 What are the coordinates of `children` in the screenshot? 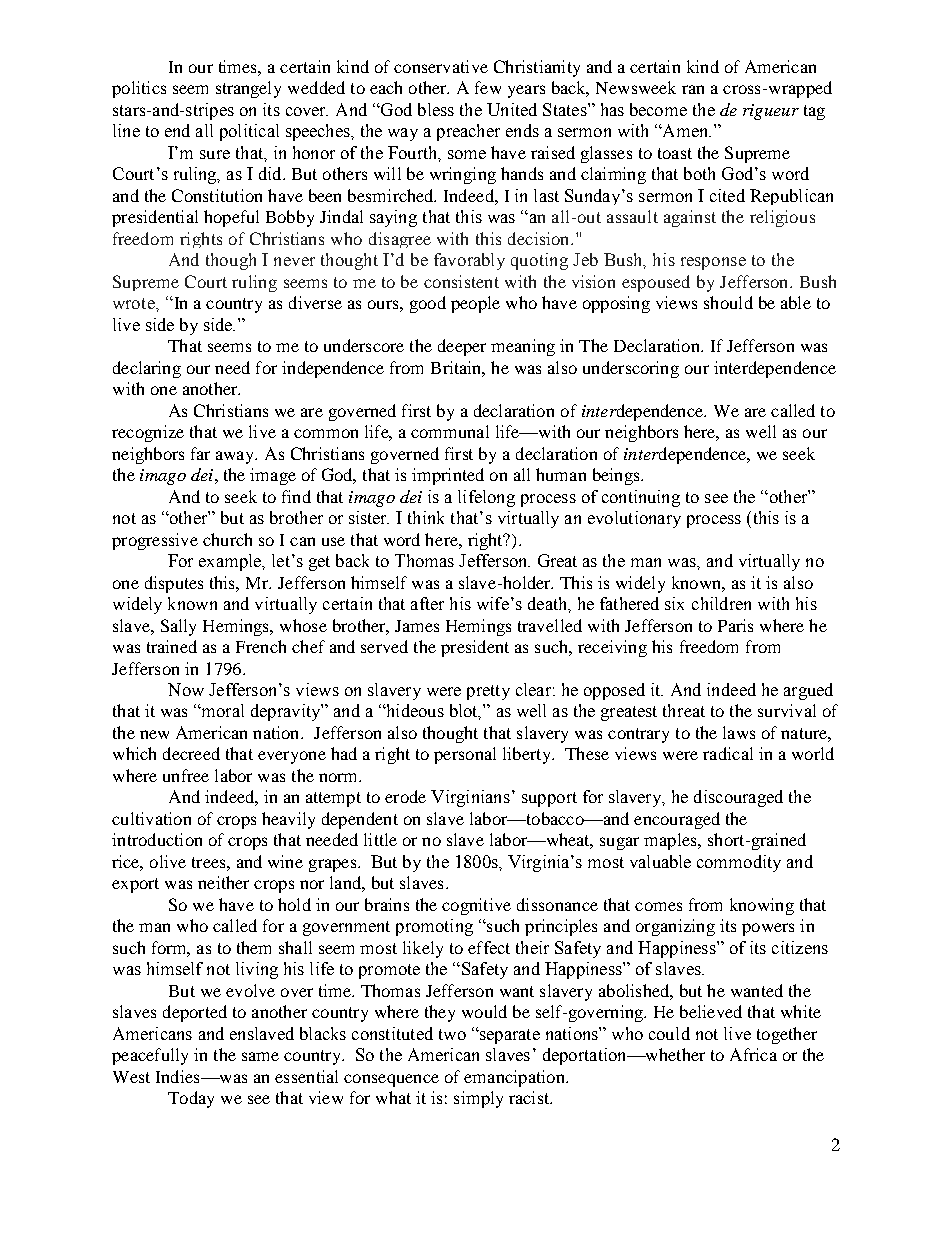 It's located at (721, 603).
